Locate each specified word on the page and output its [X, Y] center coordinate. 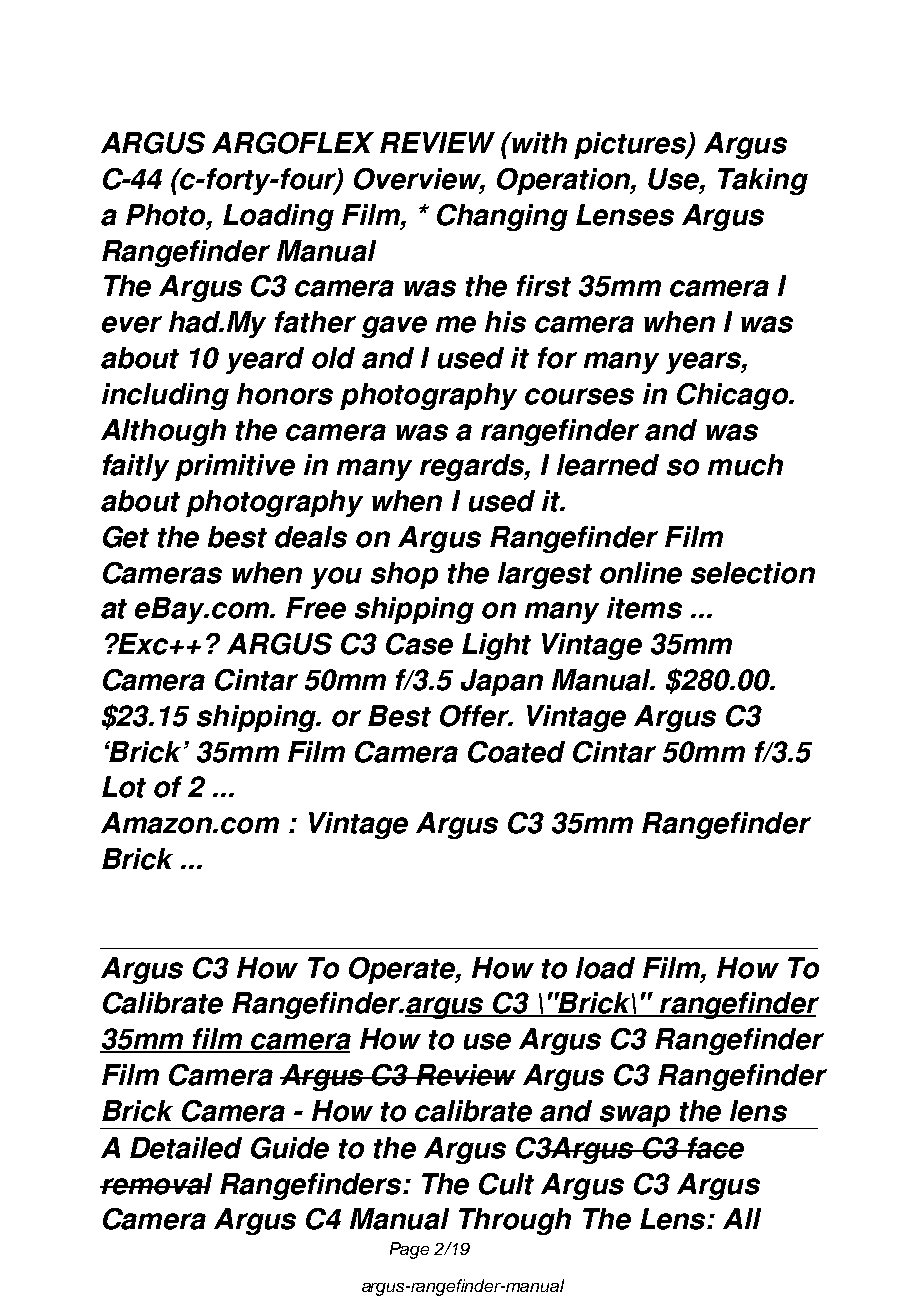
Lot [124, 787]
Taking [763, 181]
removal [156, 1184]
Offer [475, 716]
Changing [502, 217]
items [644, 608]
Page [409, 1250]
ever [132, 324]
